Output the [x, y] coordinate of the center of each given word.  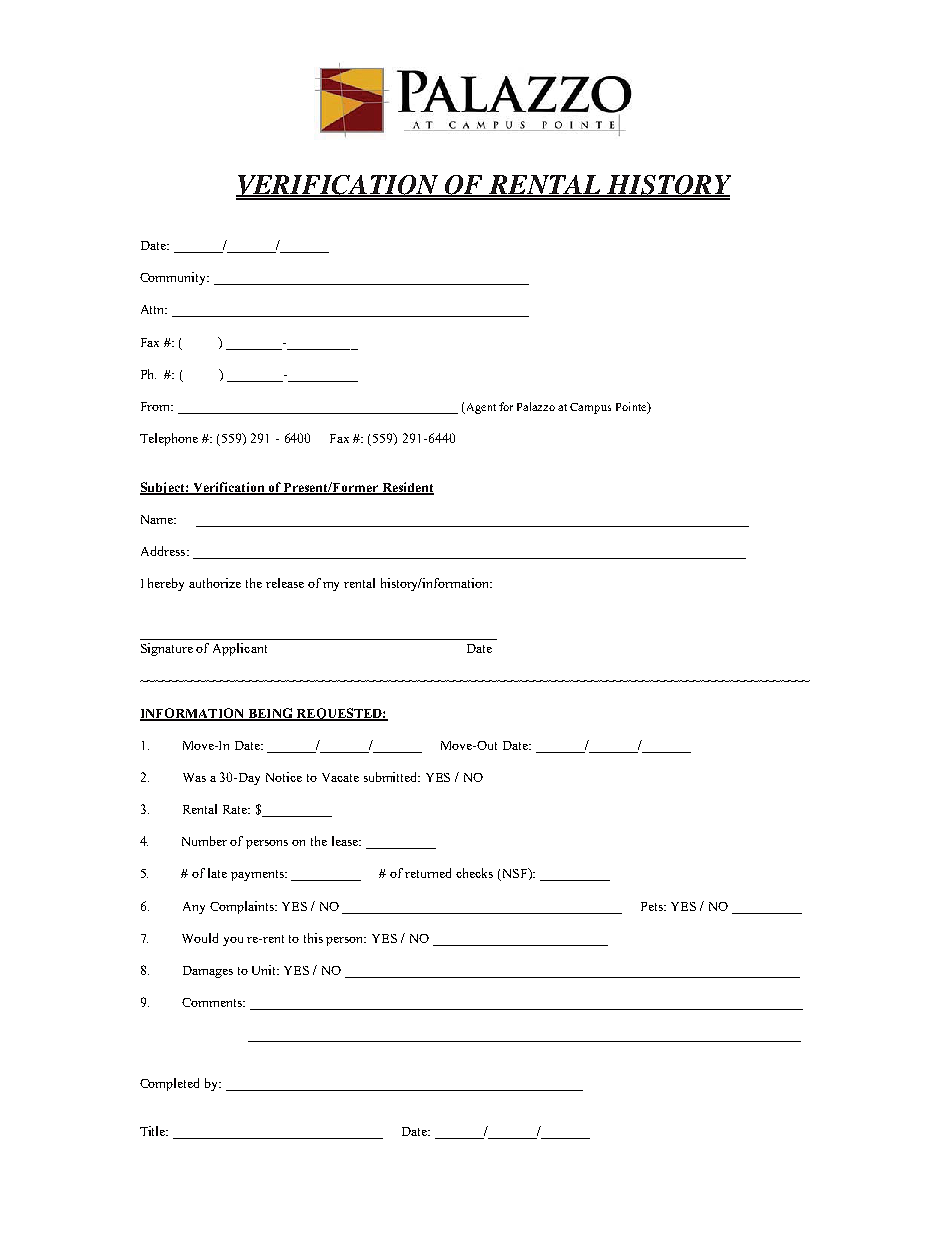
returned [428, 873]
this [313, 938]
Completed [169, 1084]
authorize [215, 583]
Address [164, 551]
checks [474, 873]
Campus [590, 408]
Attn [154, 309]
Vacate [340, 777]
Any [194, 908]
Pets [653, 906]
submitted [392, 777]
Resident [407, 488]
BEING [270, 714]
